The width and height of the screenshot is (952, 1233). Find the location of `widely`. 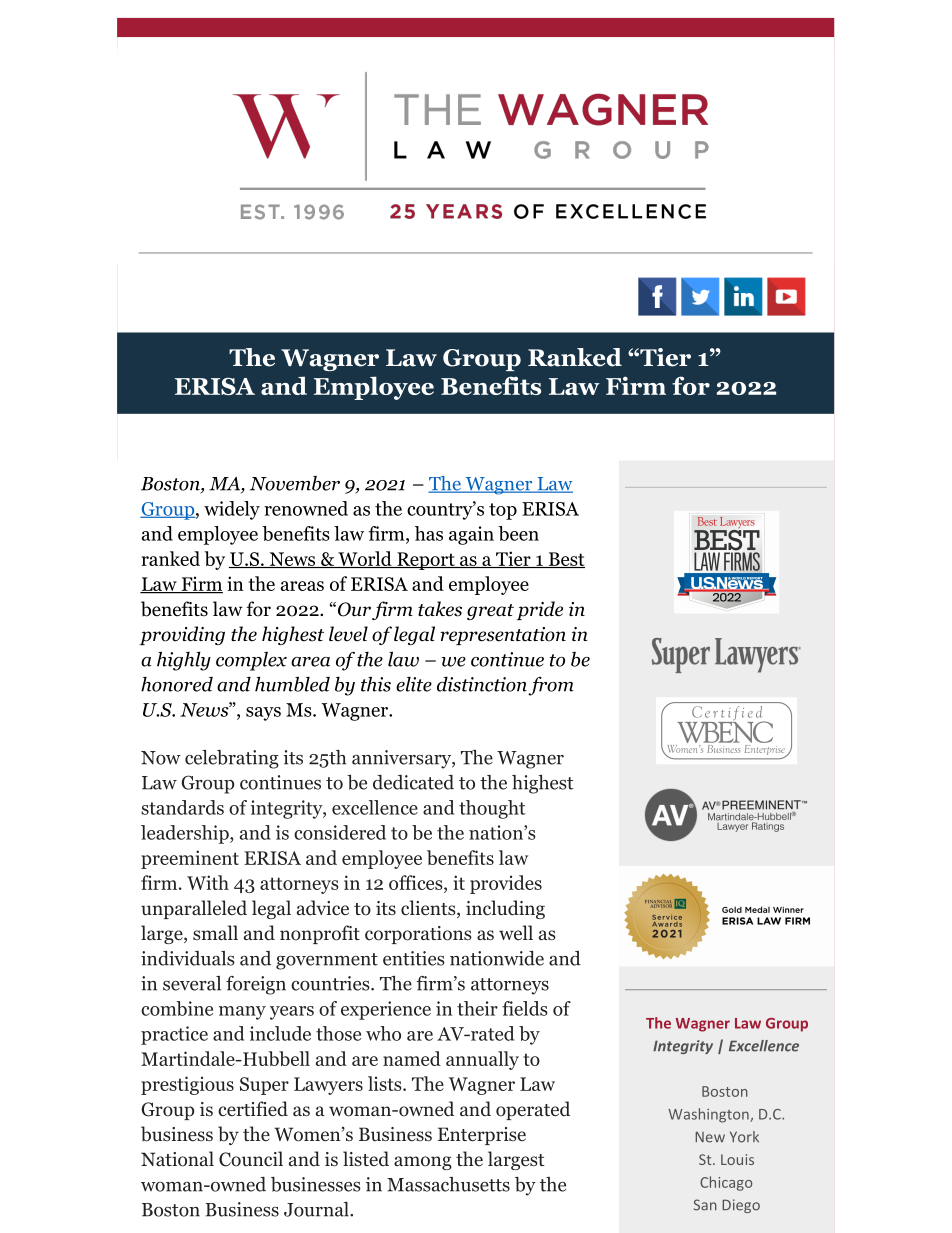

widely is located at coordinates (232, 510).
